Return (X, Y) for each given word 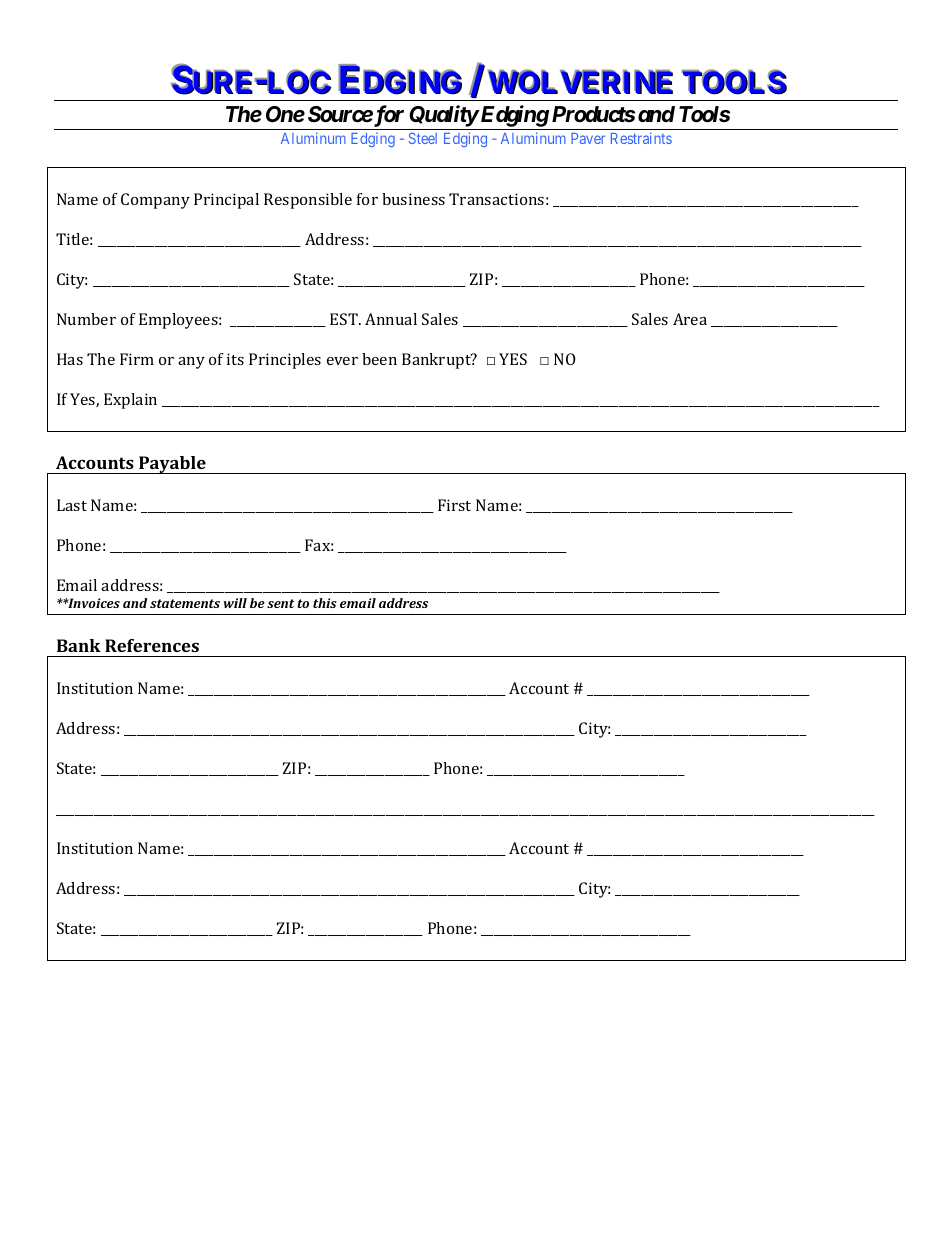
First (454, 505)
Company (155, 201)
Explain (130, 401)
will (235, 603)
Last (72, 505)
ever (342, 361)
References (152, 645)
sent (280, 603)
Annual (391, 319)
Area (690, 319)
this (325, 603)
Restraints (641, 138)
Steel (423, 138)
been (379, 359)
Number (86, 319)
